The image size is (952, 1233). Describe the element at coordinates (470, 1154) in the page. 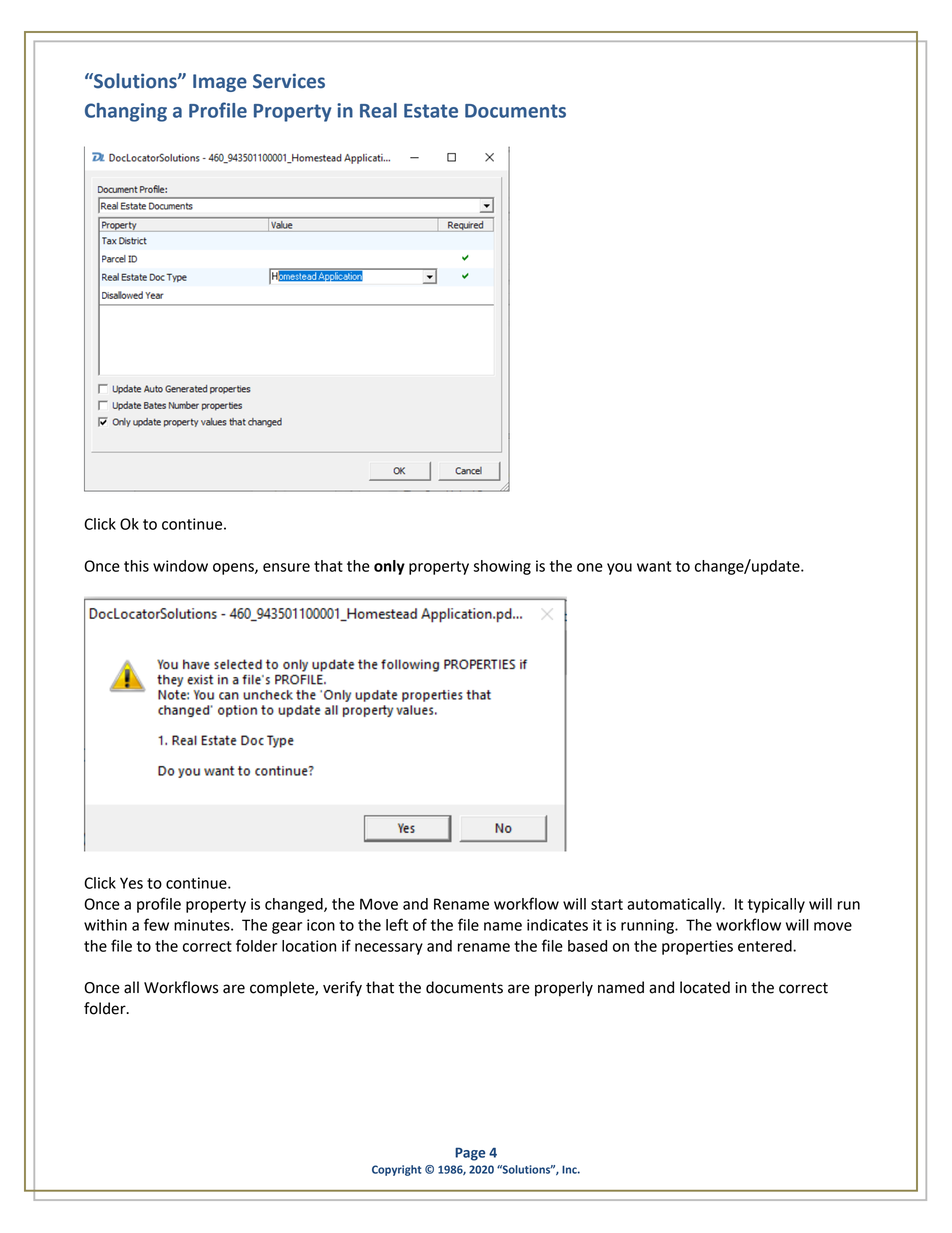

I see `Page` at that location.
